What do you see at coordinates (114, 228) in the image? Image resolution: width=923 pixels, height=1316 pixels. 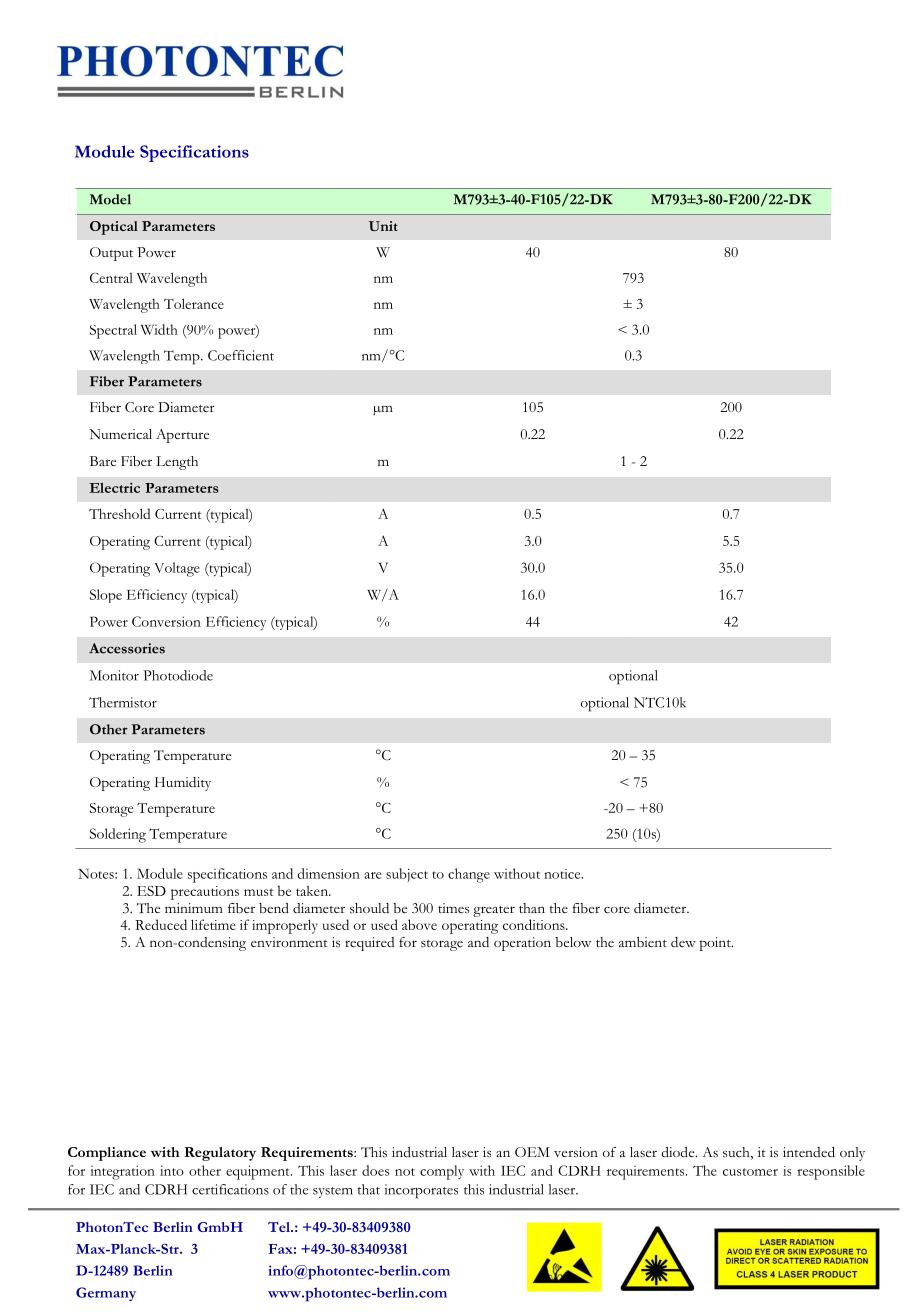 I see `Optical` at bounding box center [114, 228].
